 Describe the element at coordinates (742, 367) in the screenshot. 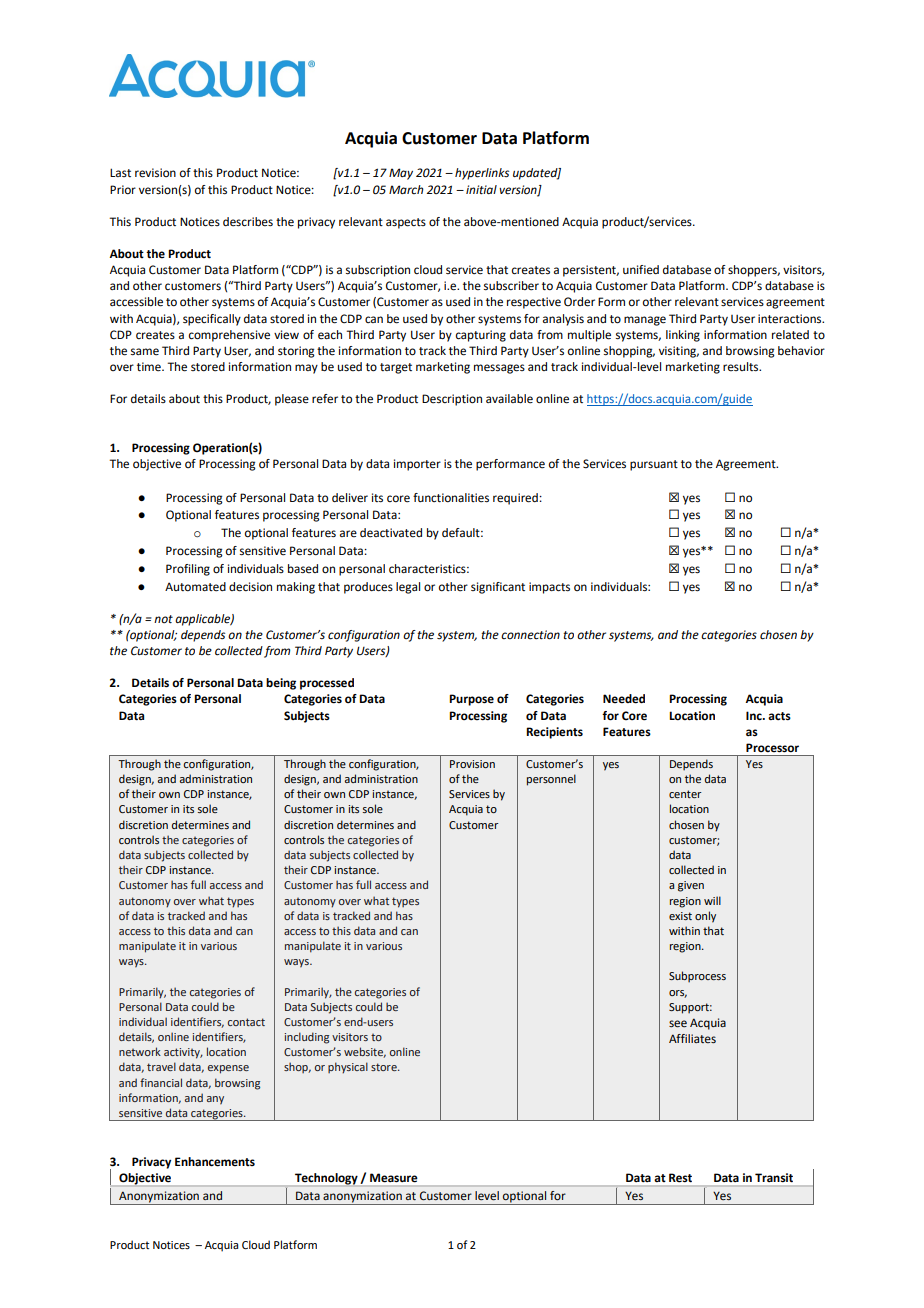

I see `results` at that location.
